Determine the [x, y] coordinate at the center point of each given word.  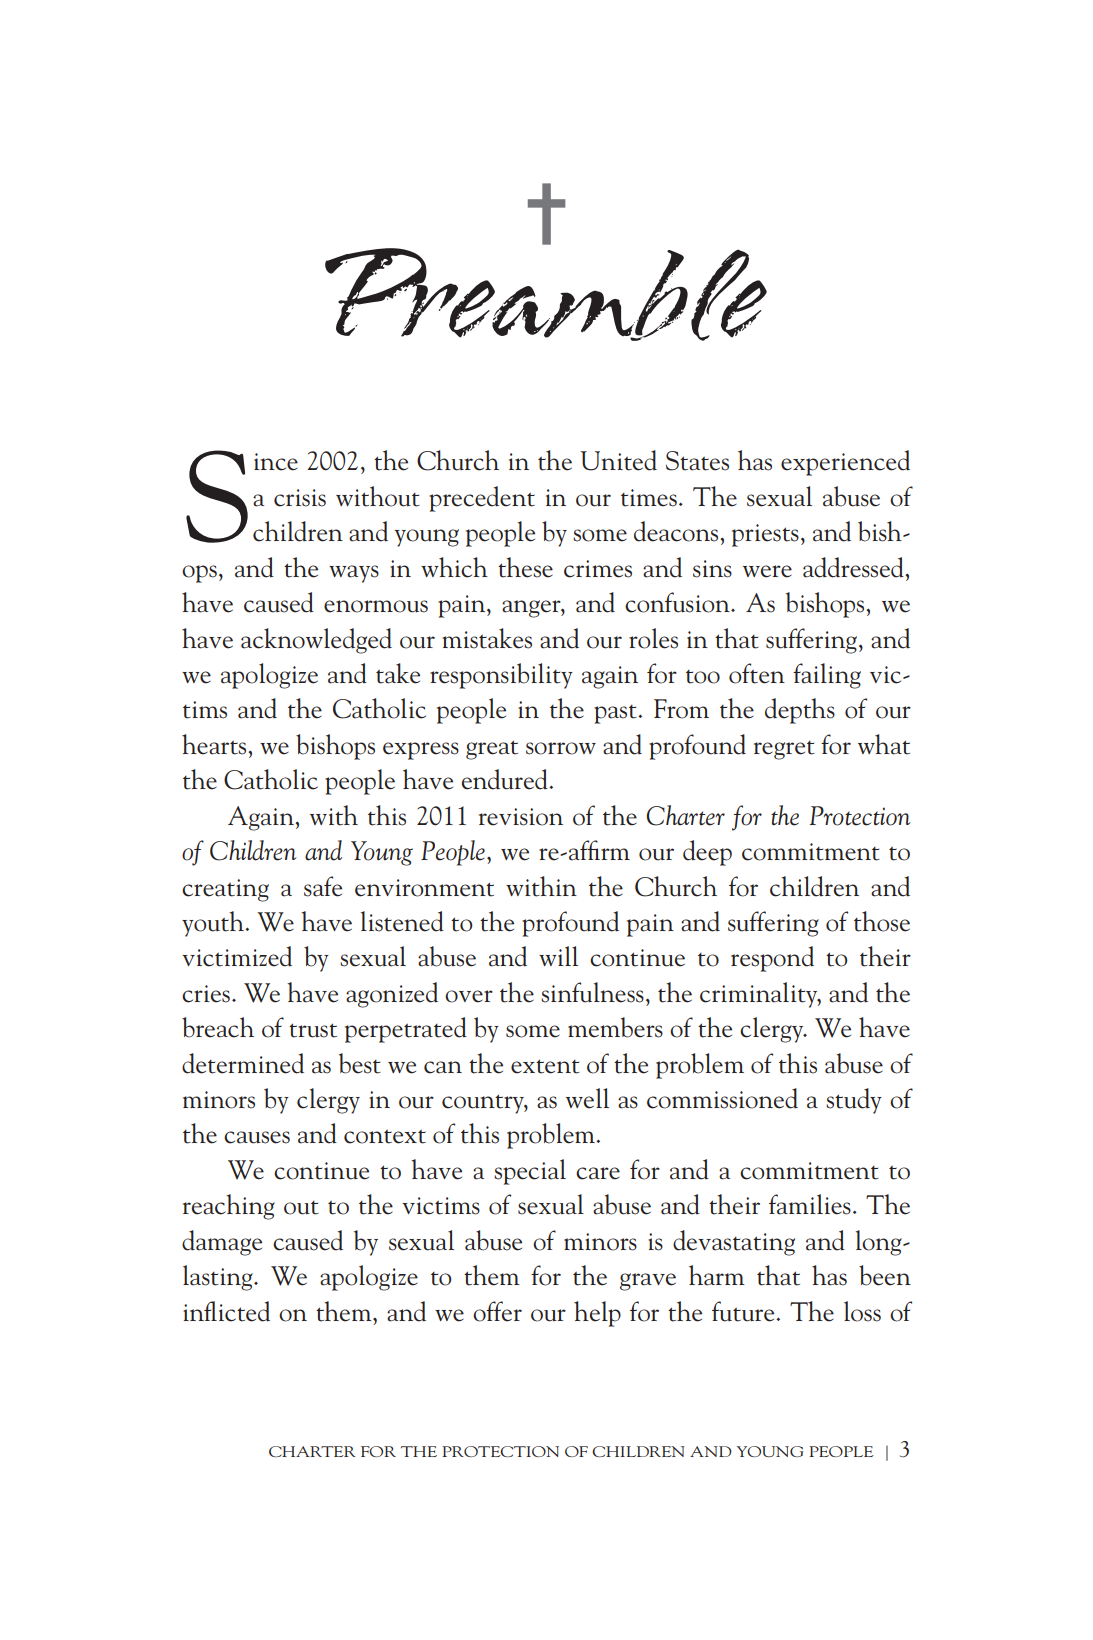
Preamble [546, 294]
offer [497, 1311]
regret [784, 750]
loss [862, 1311]
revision [521, 817]
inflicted [226, 1311]
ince [276, 462]
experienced [845, 463]
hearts [215, 744]
